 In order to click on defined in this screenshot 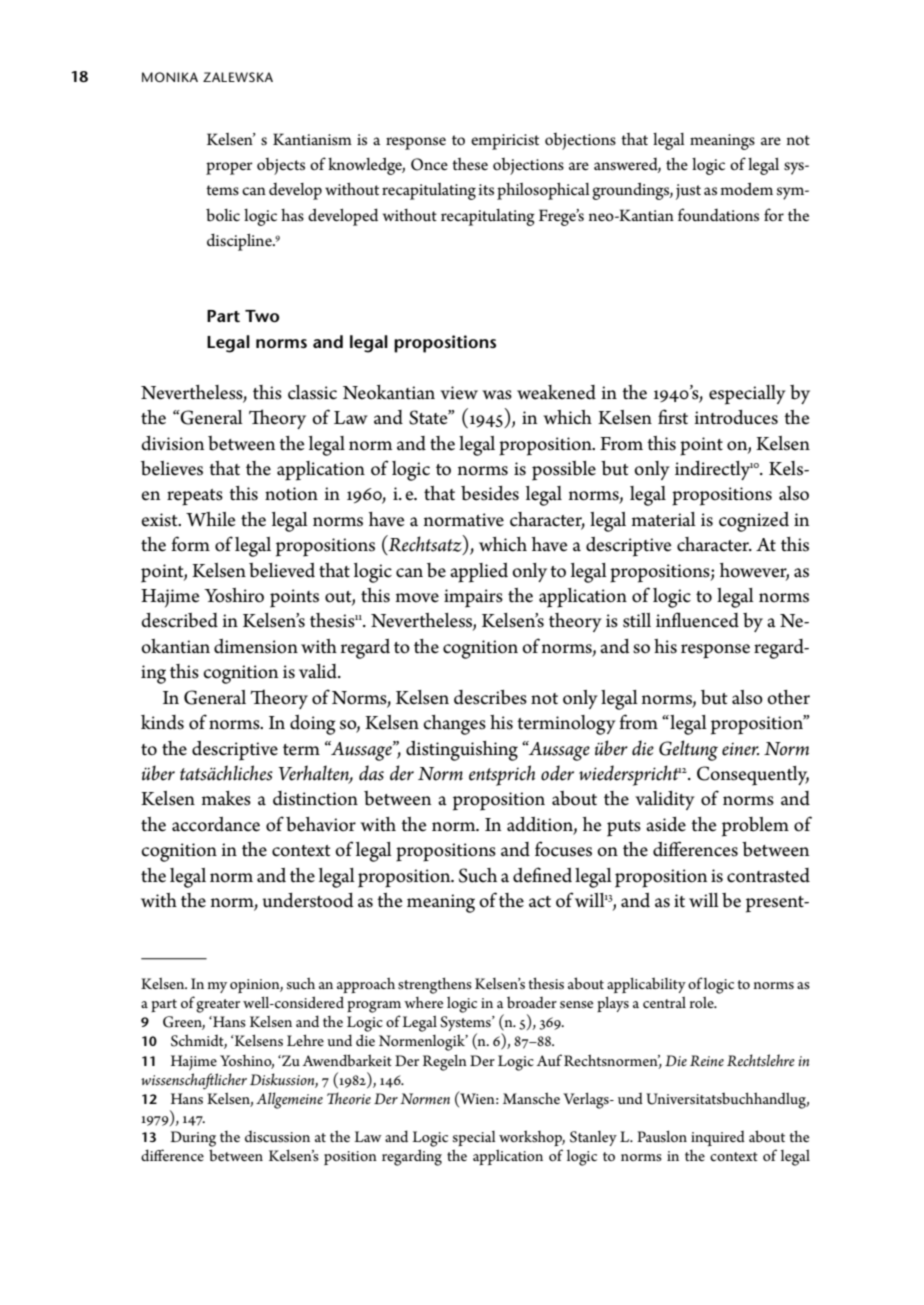, I will do `click(542, 875)`.
